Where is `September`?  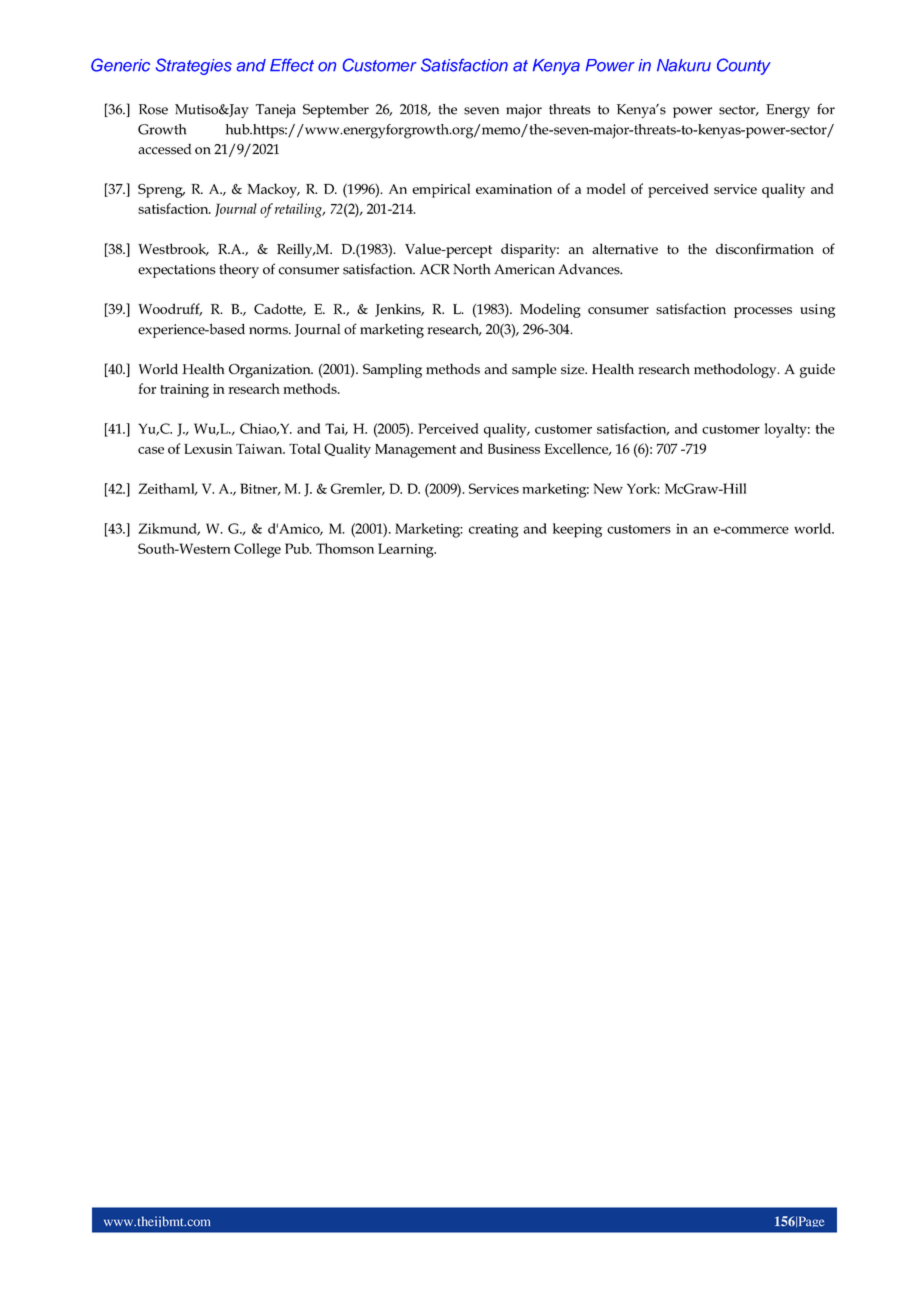
September is located at coordinates (336, 111).
